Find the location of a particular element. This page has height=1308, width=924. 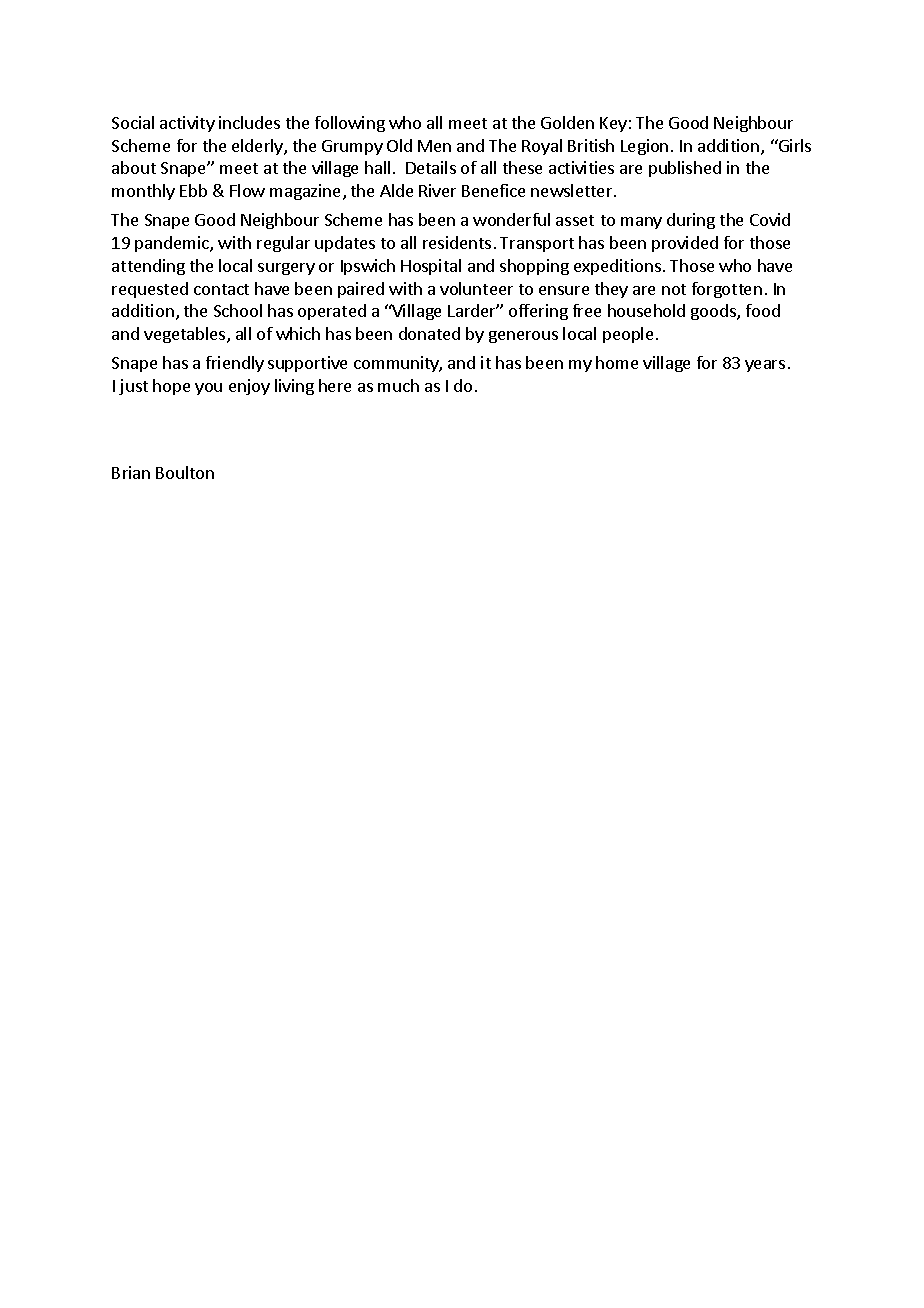

Boulton is located at coordinates (185, 472).
